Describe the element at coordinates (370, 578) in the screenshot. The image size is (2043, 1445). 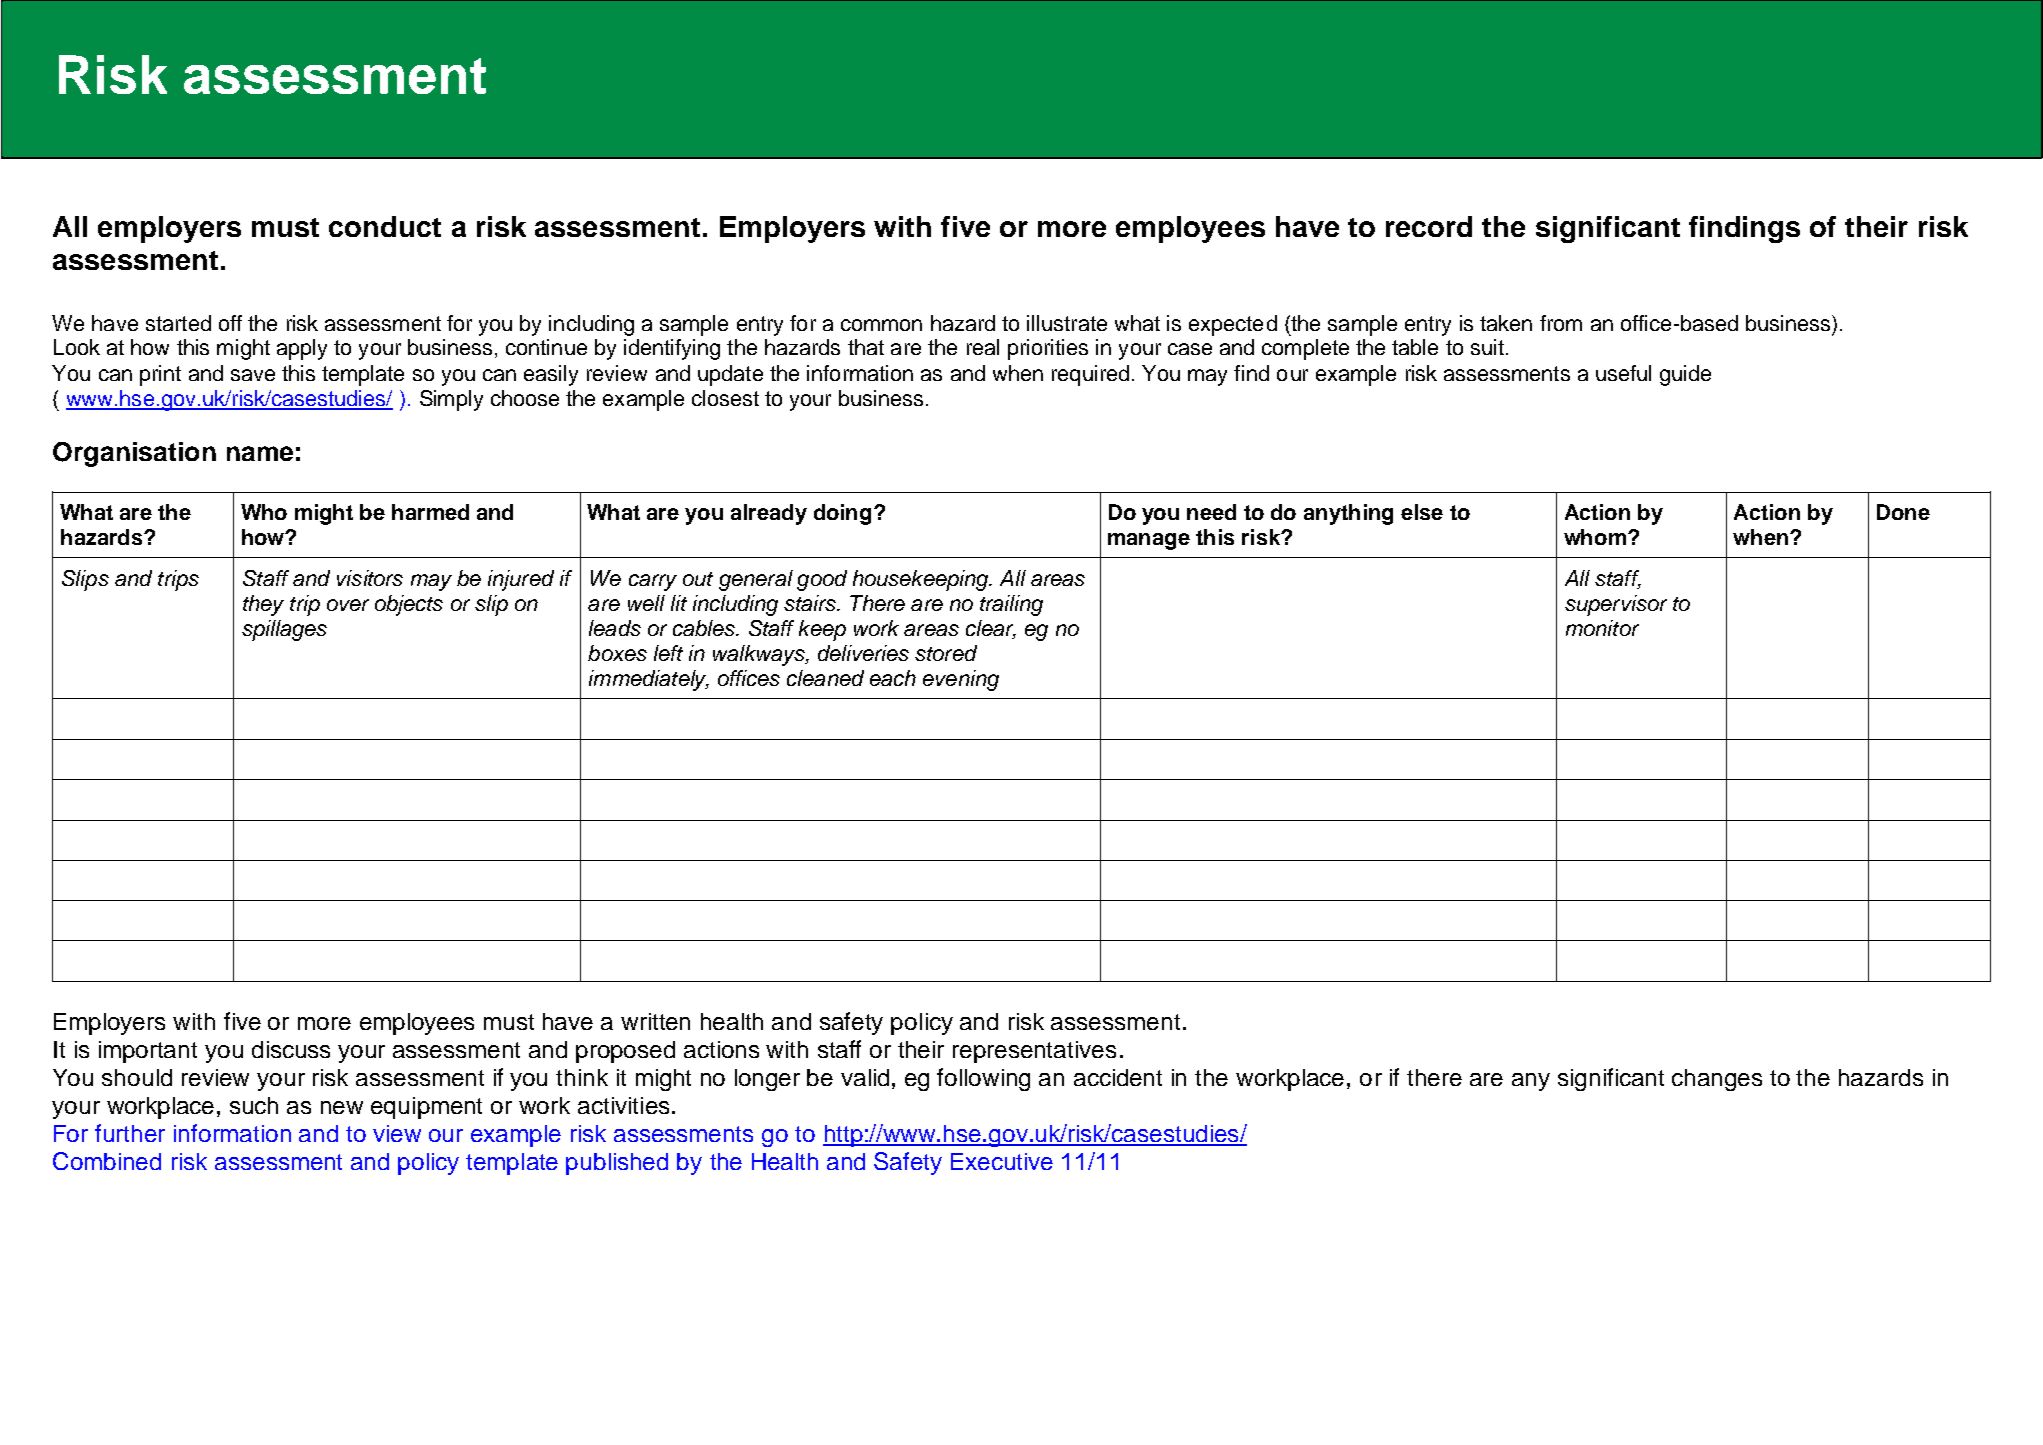
I see `visitors` at that location.
